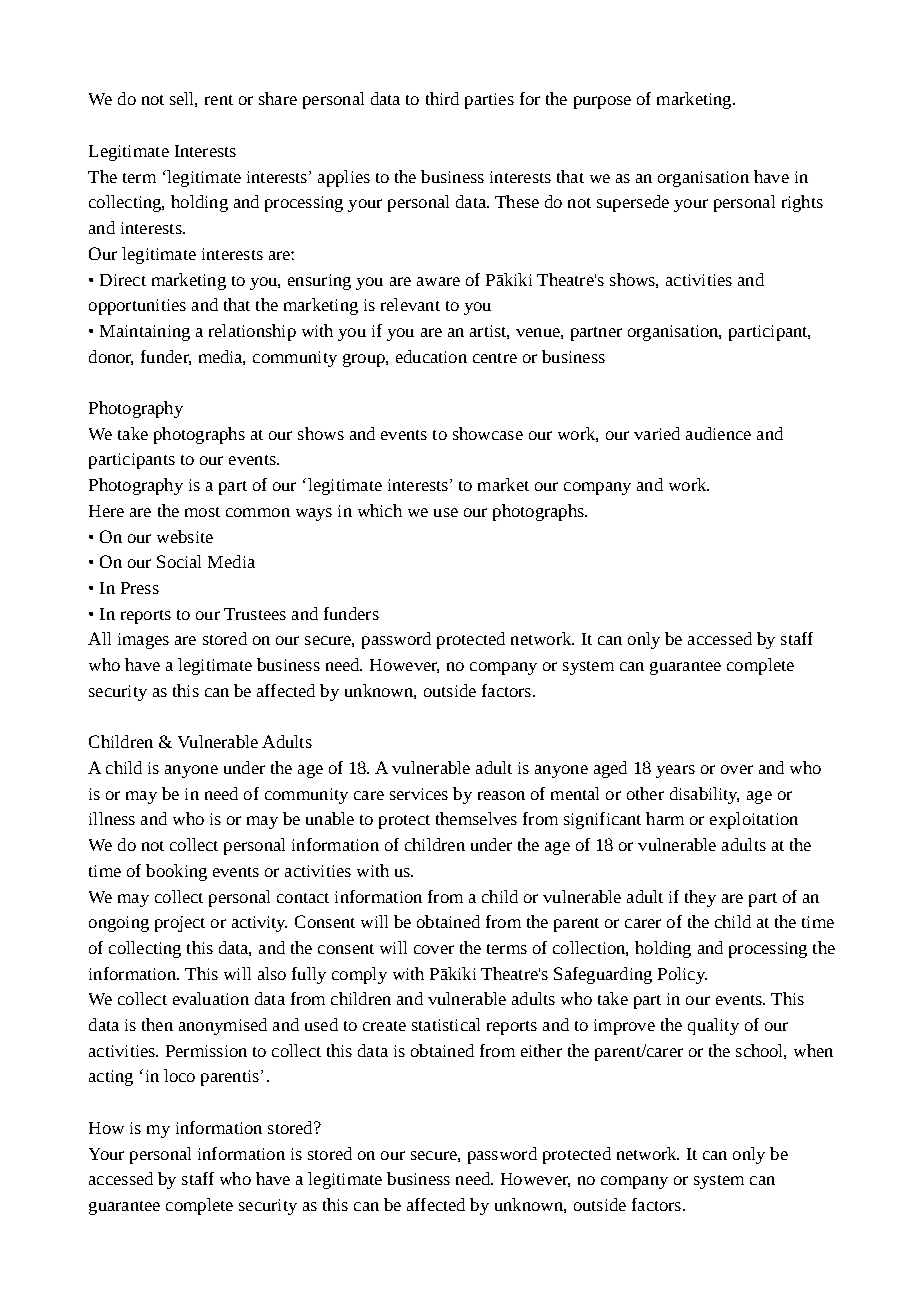  What do you see at coordinates (143, 641) in the document?
I see `images` at bounding box center [143, 641].
